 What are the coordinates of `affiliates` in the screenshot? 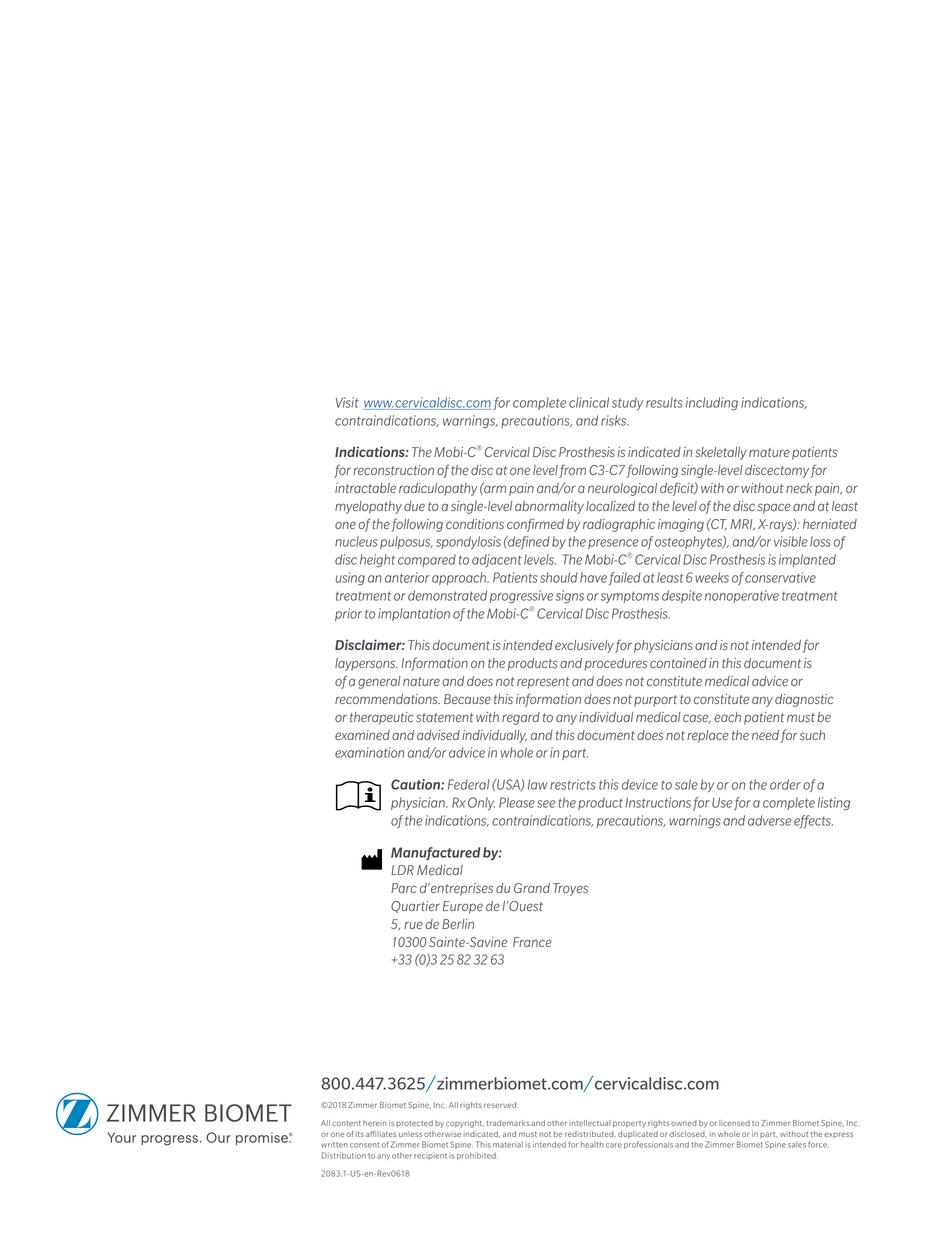 It's located at (381, 1134).
